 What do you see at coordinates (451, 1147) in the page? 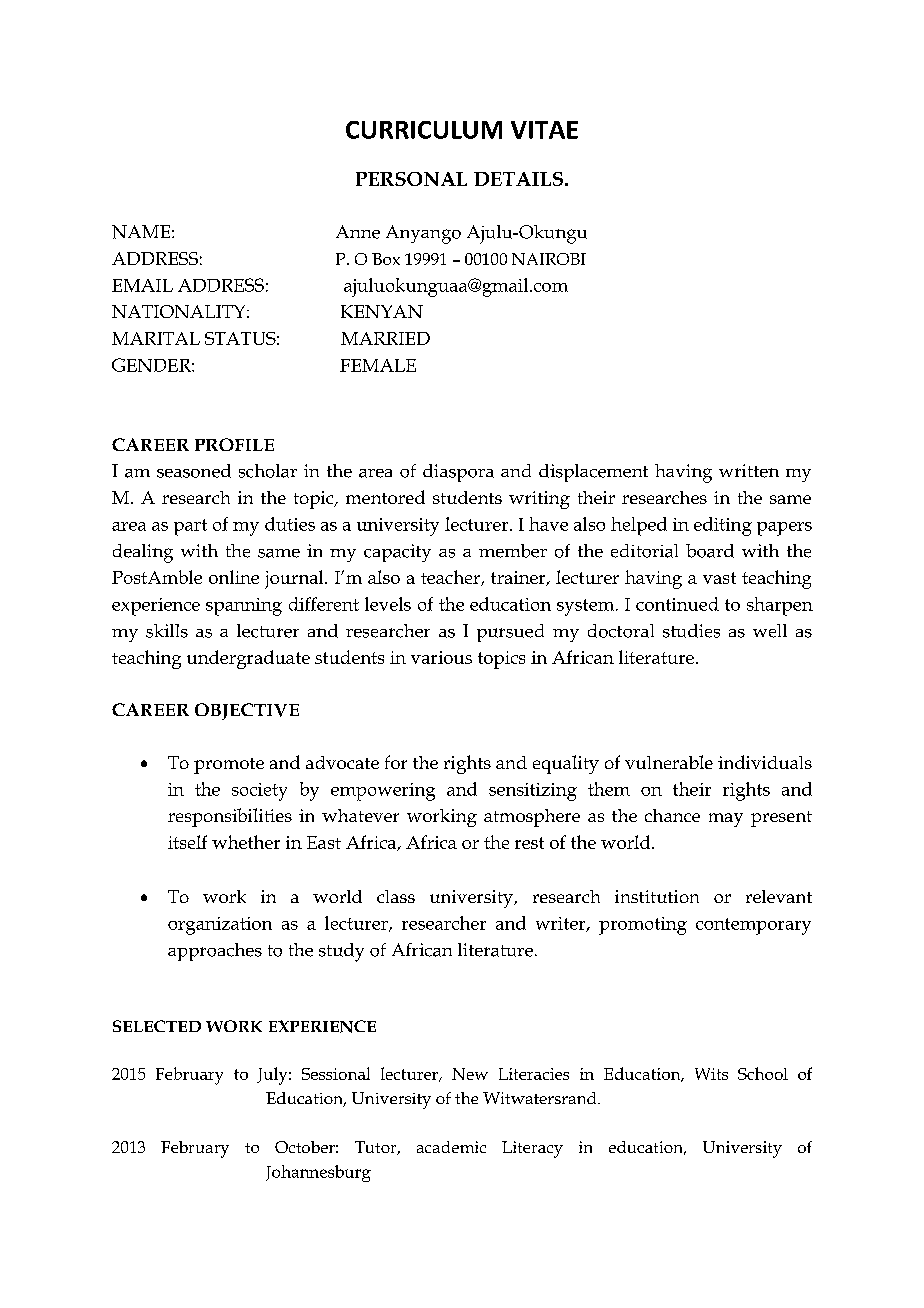
I see `academic` at bounding box center [451, 1147].
